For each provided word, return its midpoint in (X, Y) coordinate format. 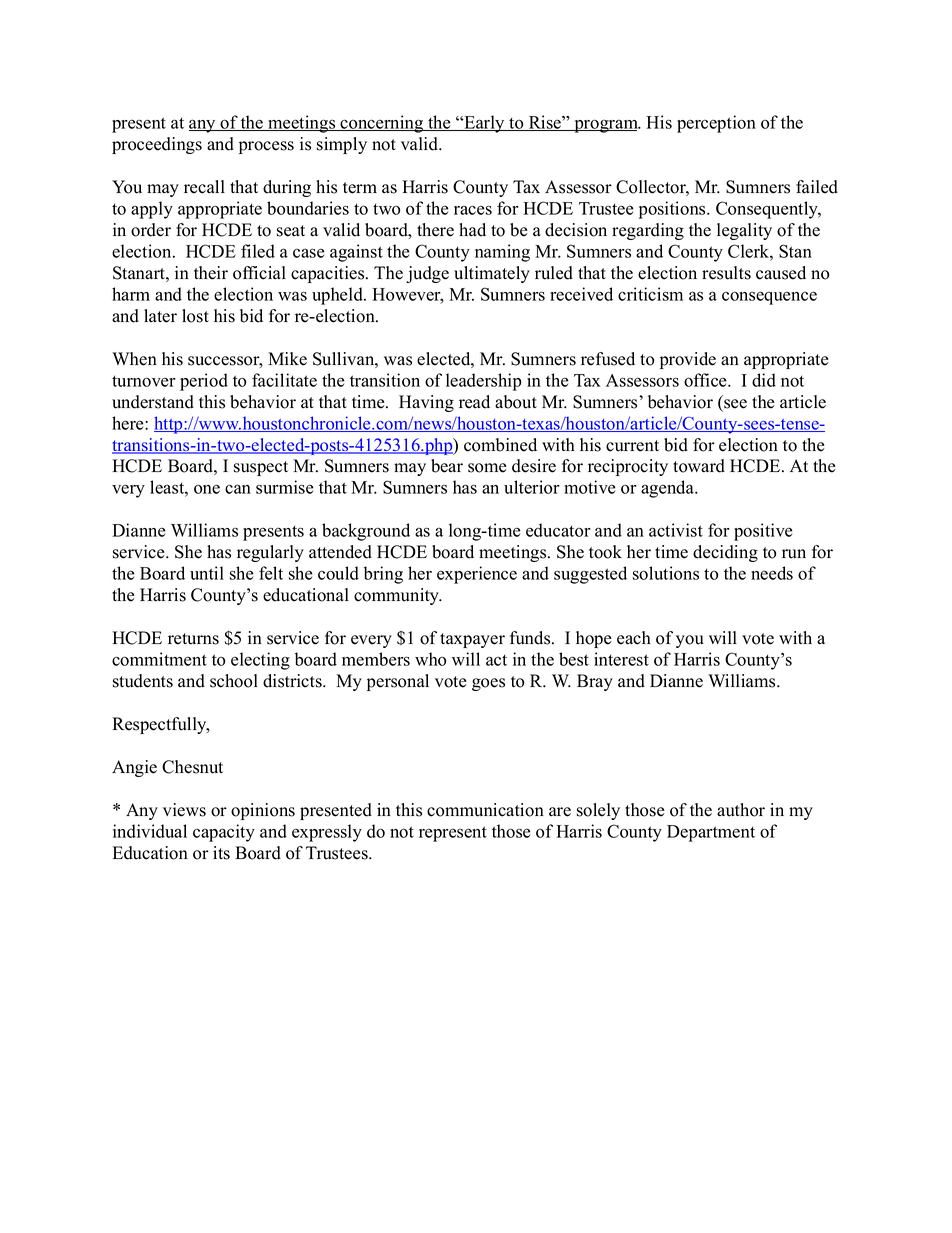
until (207, 573)
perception (716, 124)
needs (772, 573)
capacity (224, 833)
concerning (382, 124)
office (706, 380)
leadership (483, 382)
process (266, 147)
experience (477, 575)
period (204, 382)
